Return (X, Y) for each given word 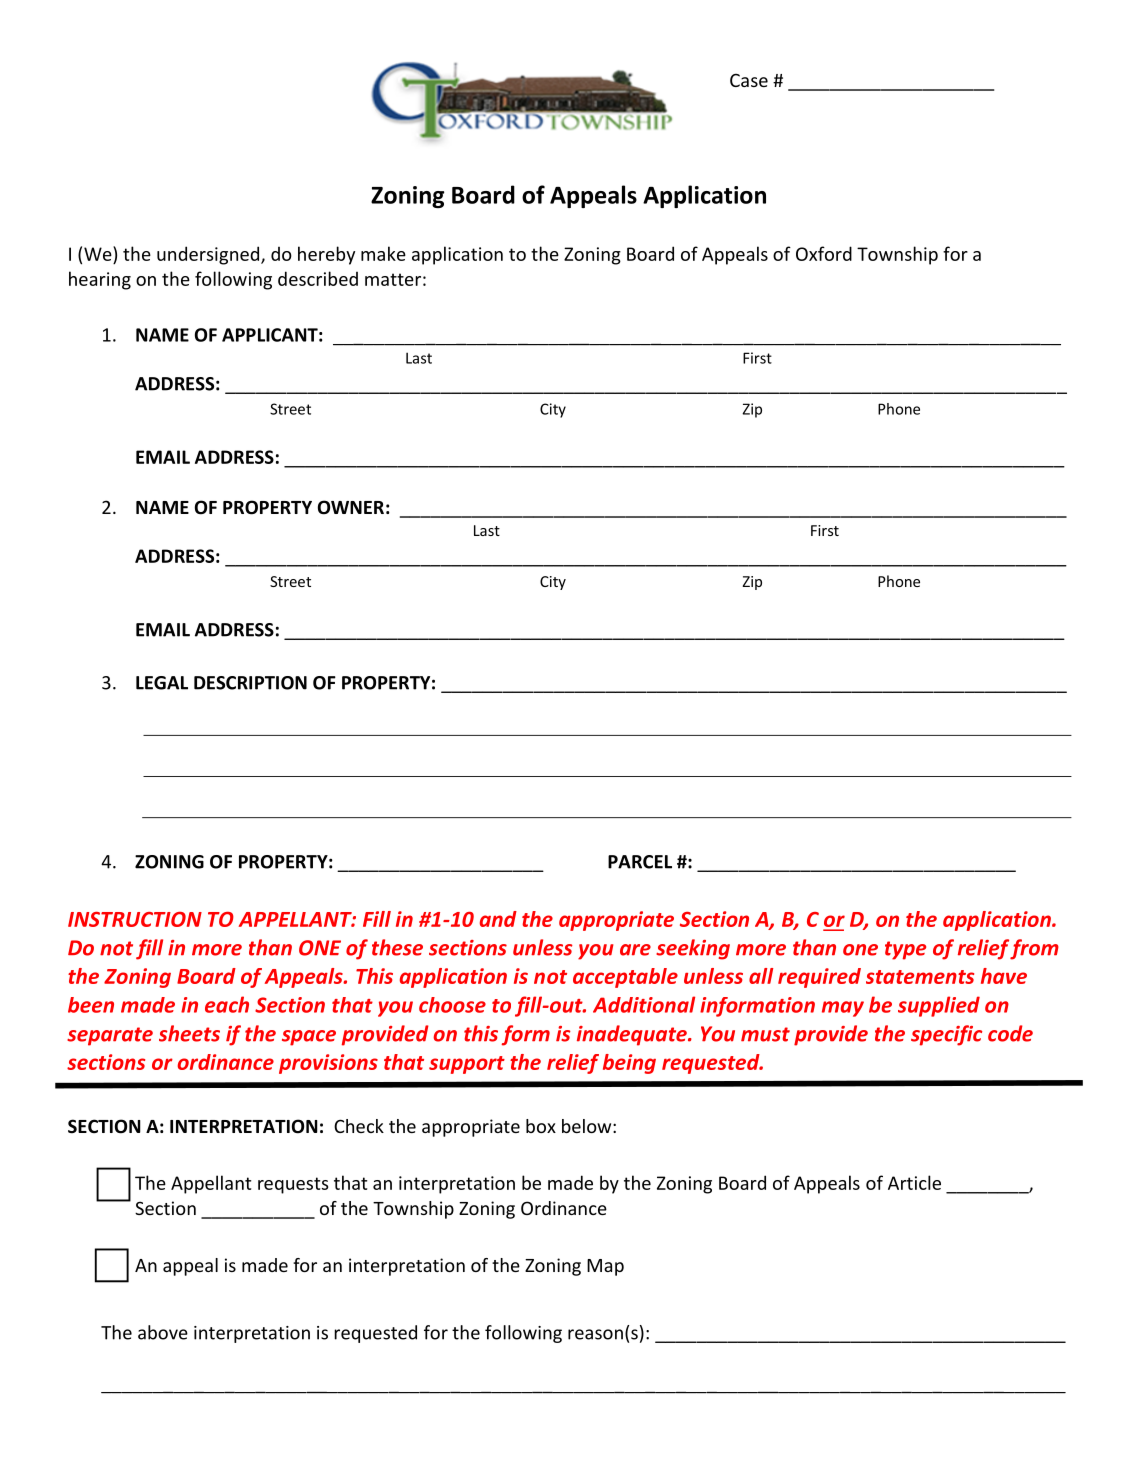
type (905, 950)
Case (749, 80)
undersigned (209, 255)
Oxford (824, 253)
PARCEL (640, 862)
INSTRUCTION (135, 919)
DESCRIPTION (250, 683)
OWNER (351, 507)
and (498, 919)
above (163, 1332)
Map (605, 1267)
